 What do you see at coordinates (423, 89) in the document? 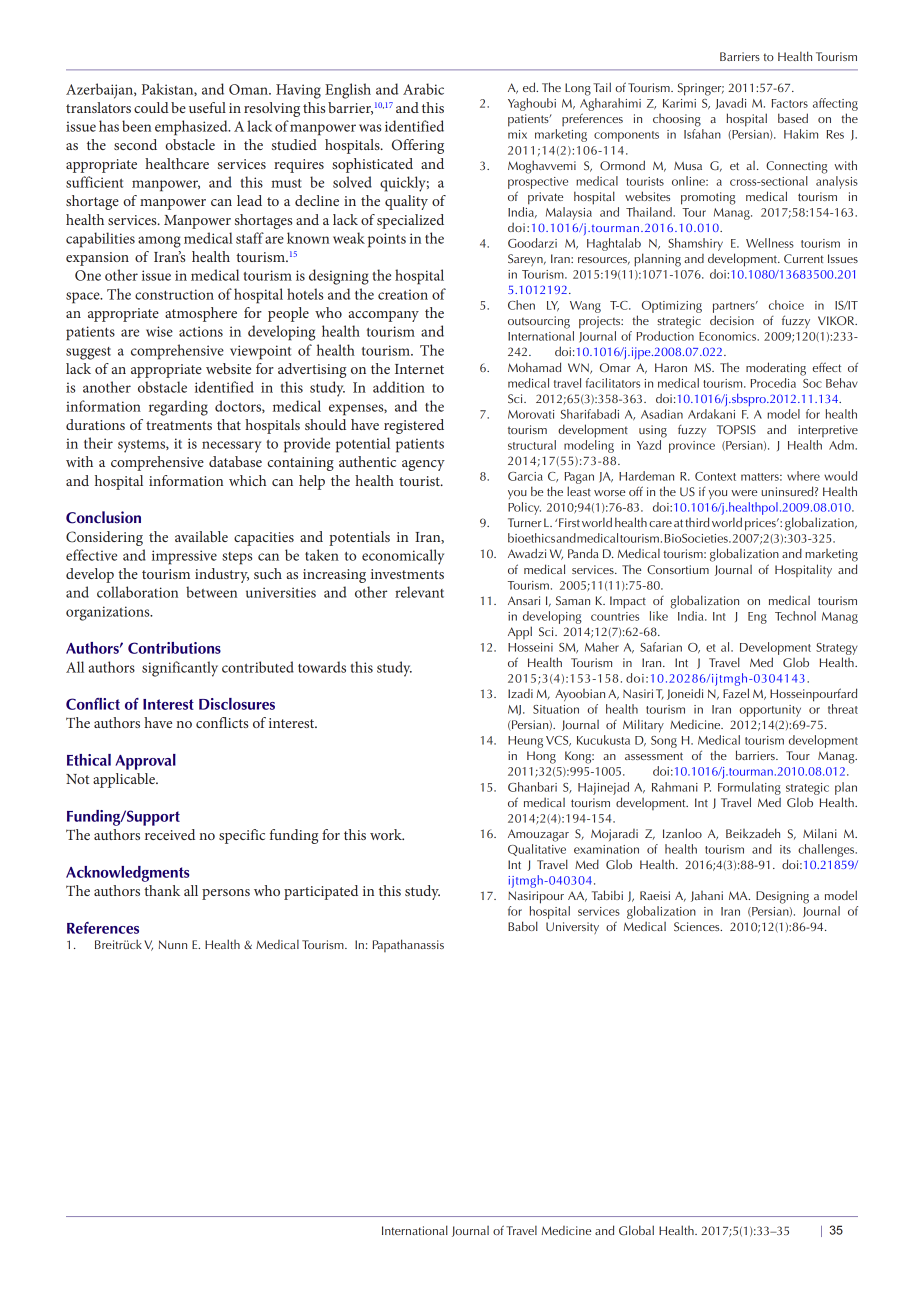
I see `Arabic` at bounding box center [423, 89].
